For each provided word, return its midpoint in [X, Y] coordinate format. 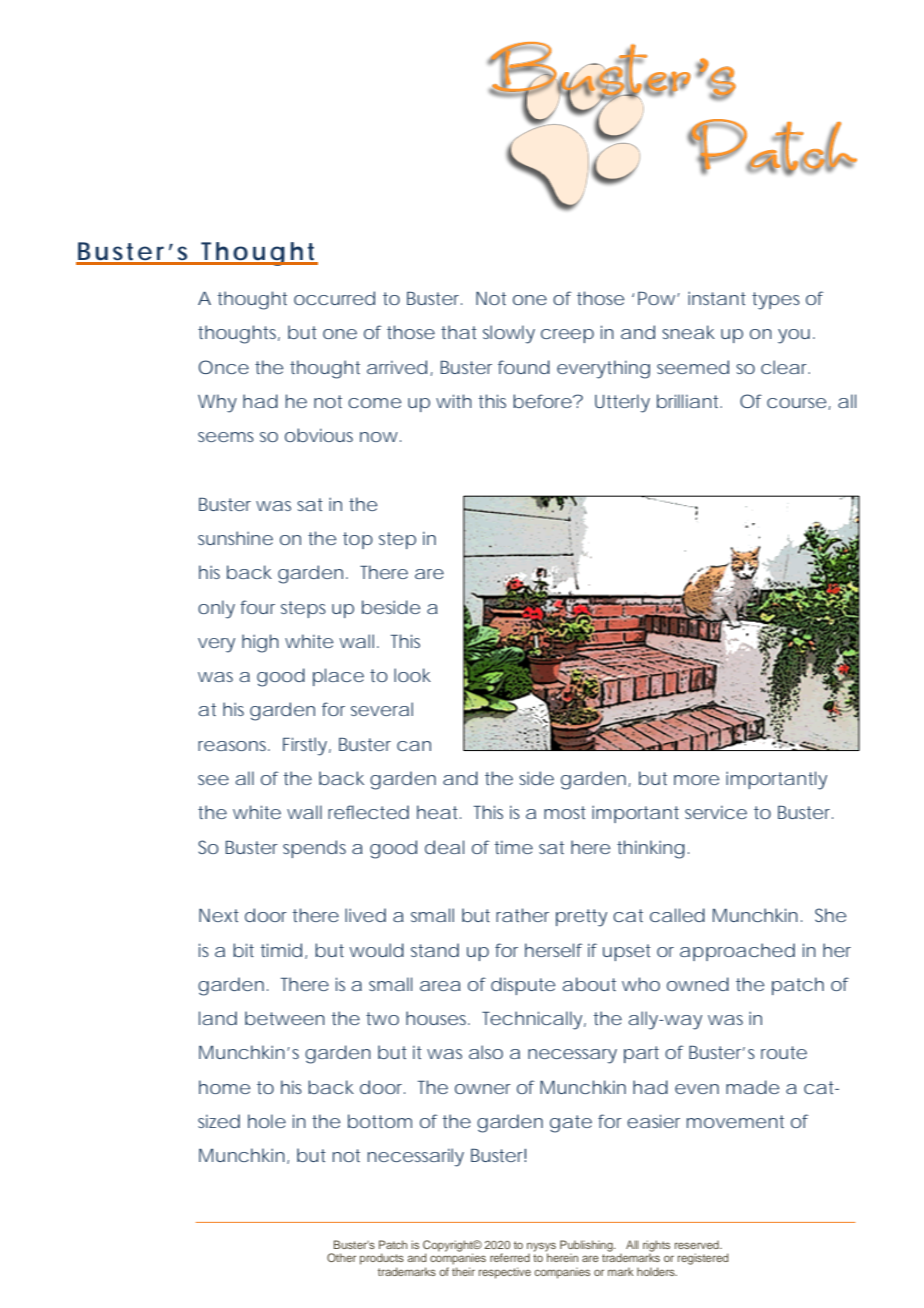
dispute [523, 986]
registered [703, 1259]
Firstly [307, 746]
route [784, 1052]
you [796, 336]
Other [341, 1257]
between [285, 1018]
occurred [334, 298]
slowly [509, 334]
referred [510, 1257]
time [513, 847]
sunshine [235, 538]
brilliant [689, 401]
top [358, 540]
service [716, 812]
